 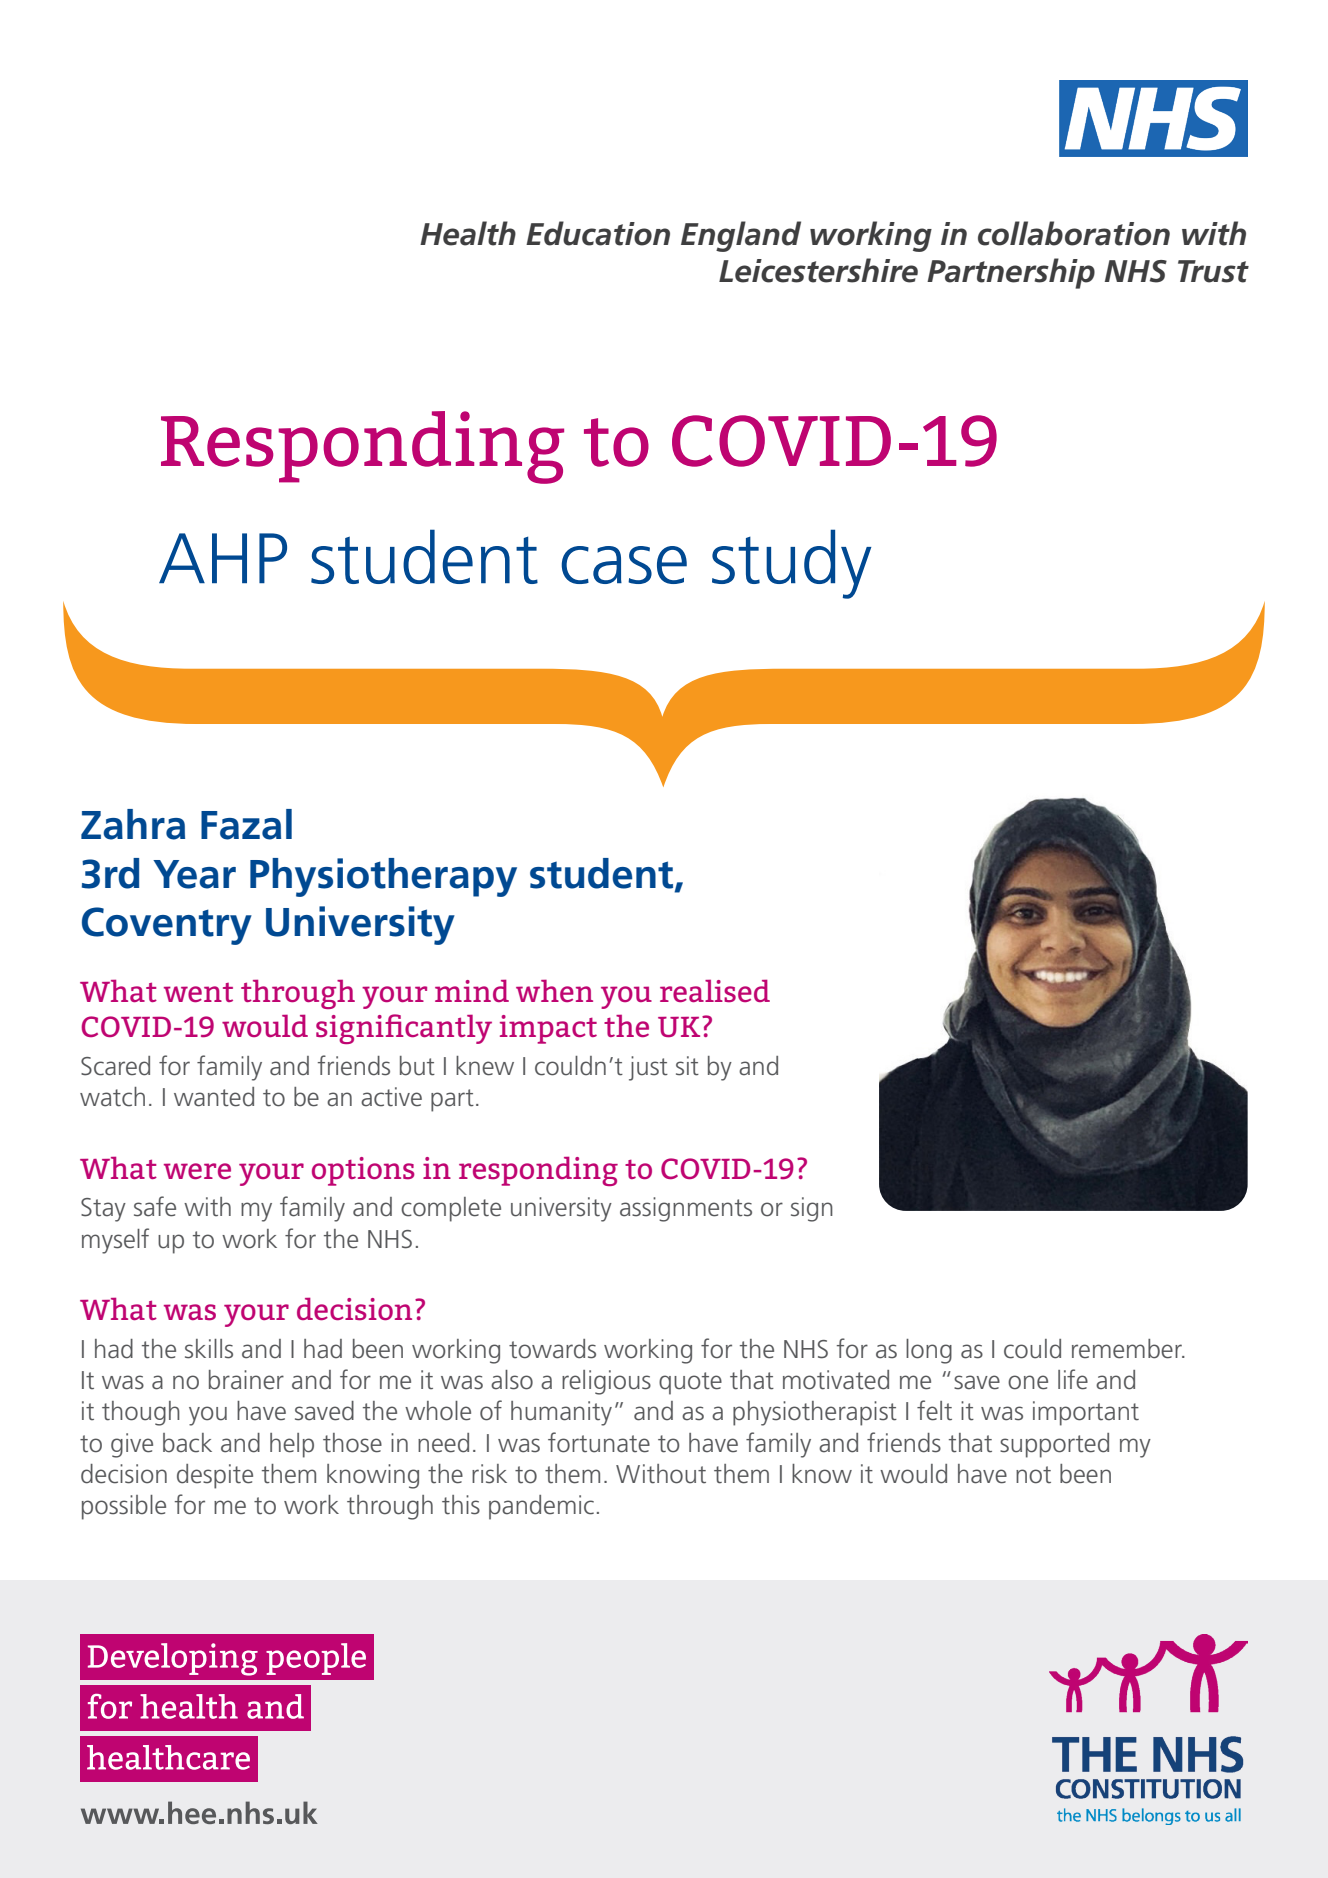 I want to click on were, so click(x=197, y=1171).
